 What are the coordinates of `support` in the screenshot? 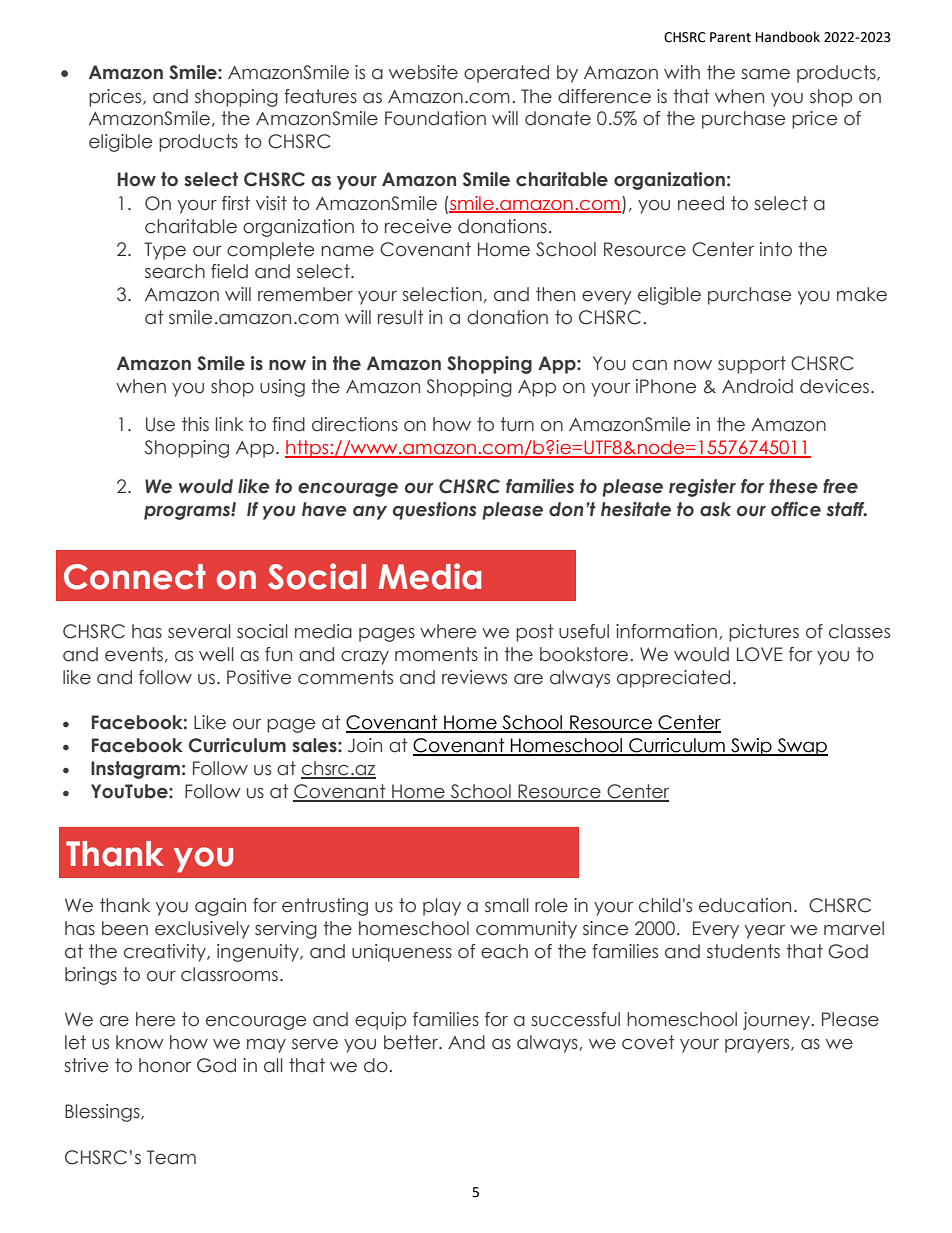 It's located at (752, 365).
